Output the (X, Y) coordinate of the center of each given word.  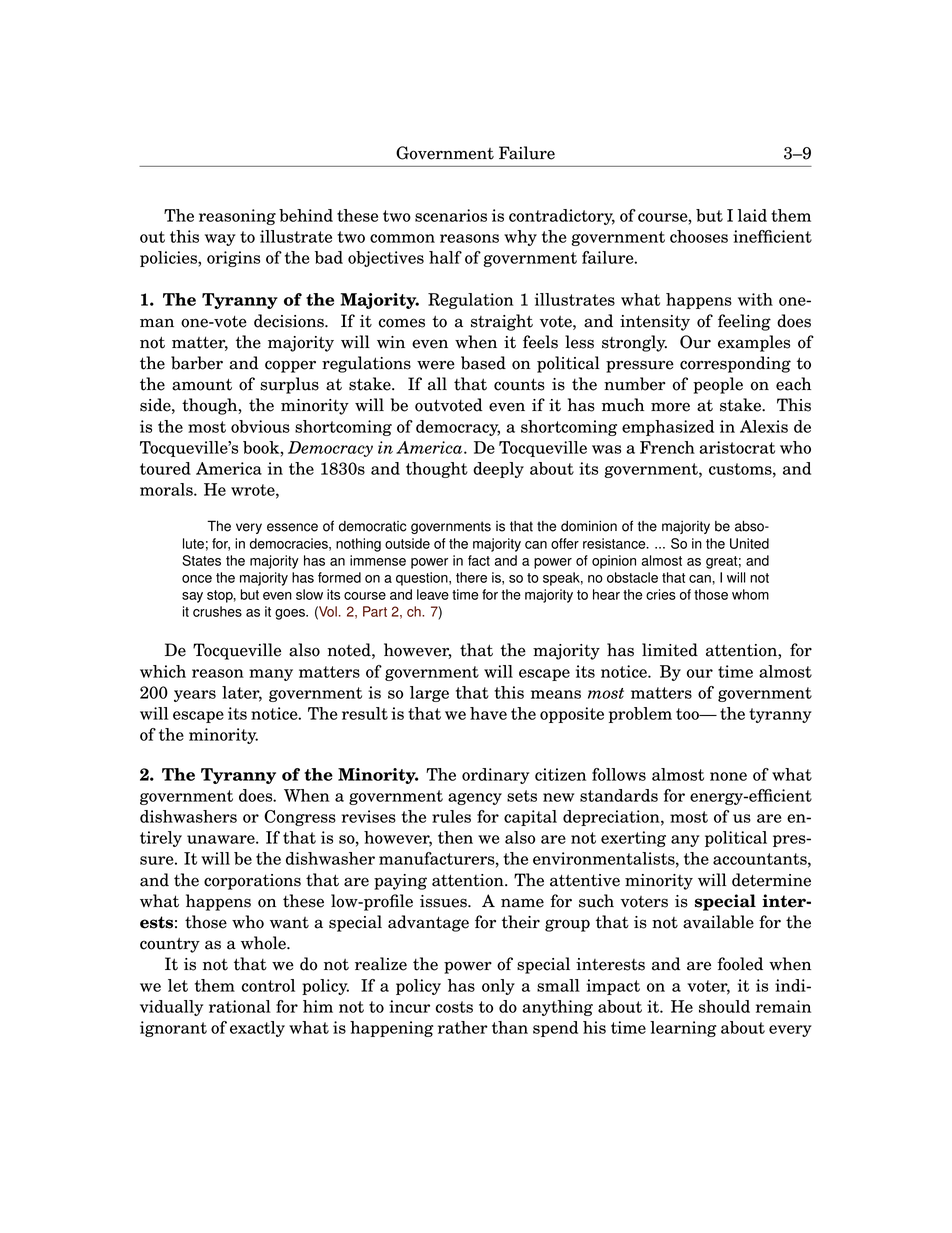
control (268, 985)
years (195, 696)
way (220, 240)
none (728, 776)
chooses (699, 236)
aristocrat (737, 447)
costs (454, 1007)
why (520, 238)
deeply (498, 470)
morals (167, 489)
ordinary (495, 776)
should (724, 1006)
